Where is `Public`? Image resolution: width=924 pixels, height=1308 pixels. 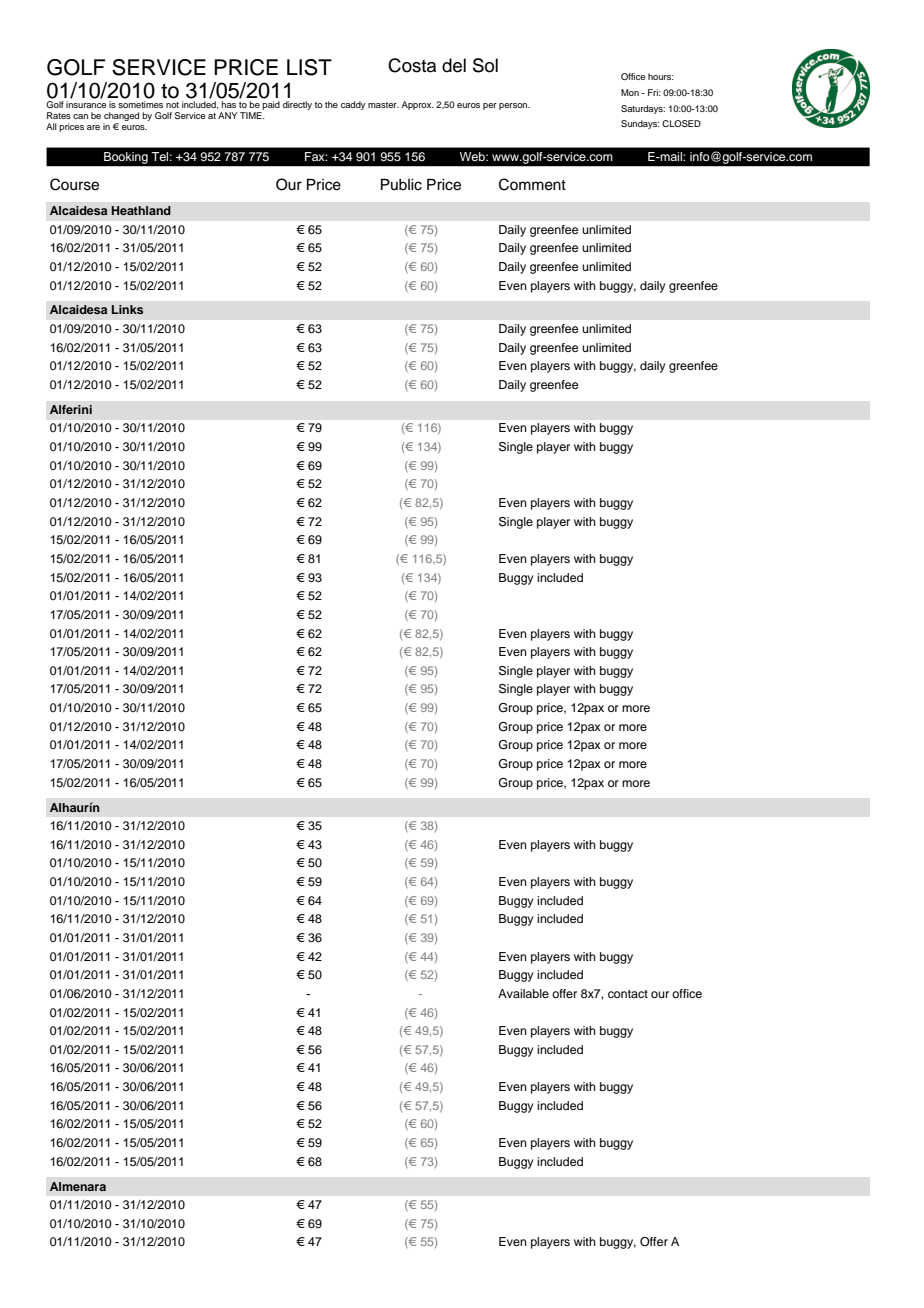
Public is located at coordinates (401, 185).
